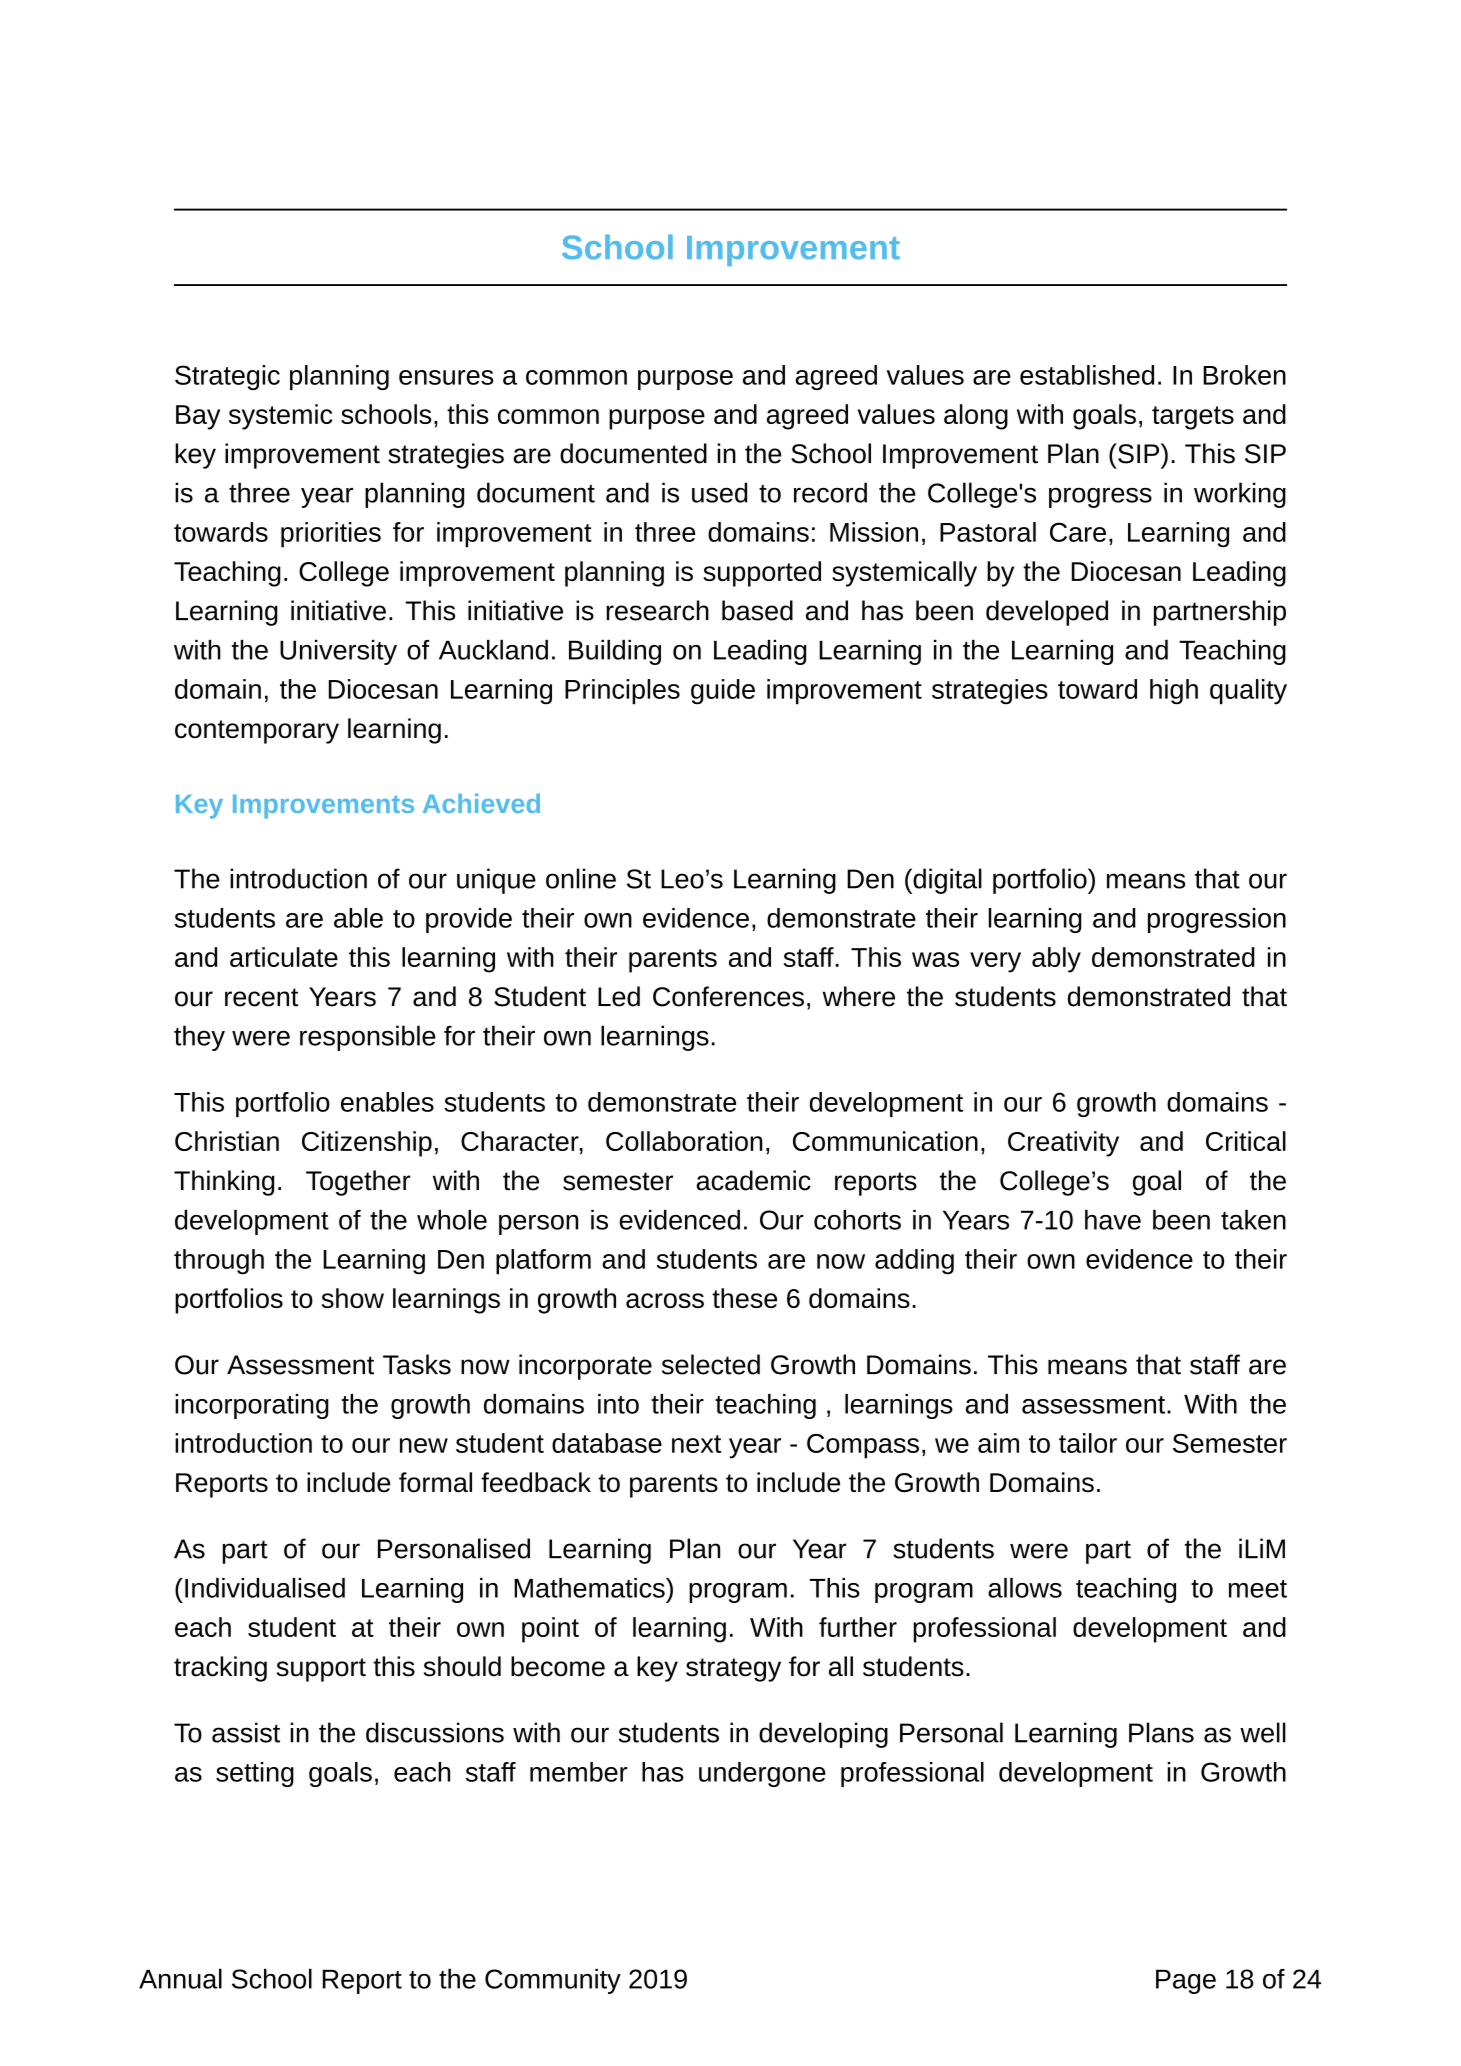  What do you see at coordinates (252, 1406) in the screenshot?
I see `incorporating` at bounding box center [252, 1406].
